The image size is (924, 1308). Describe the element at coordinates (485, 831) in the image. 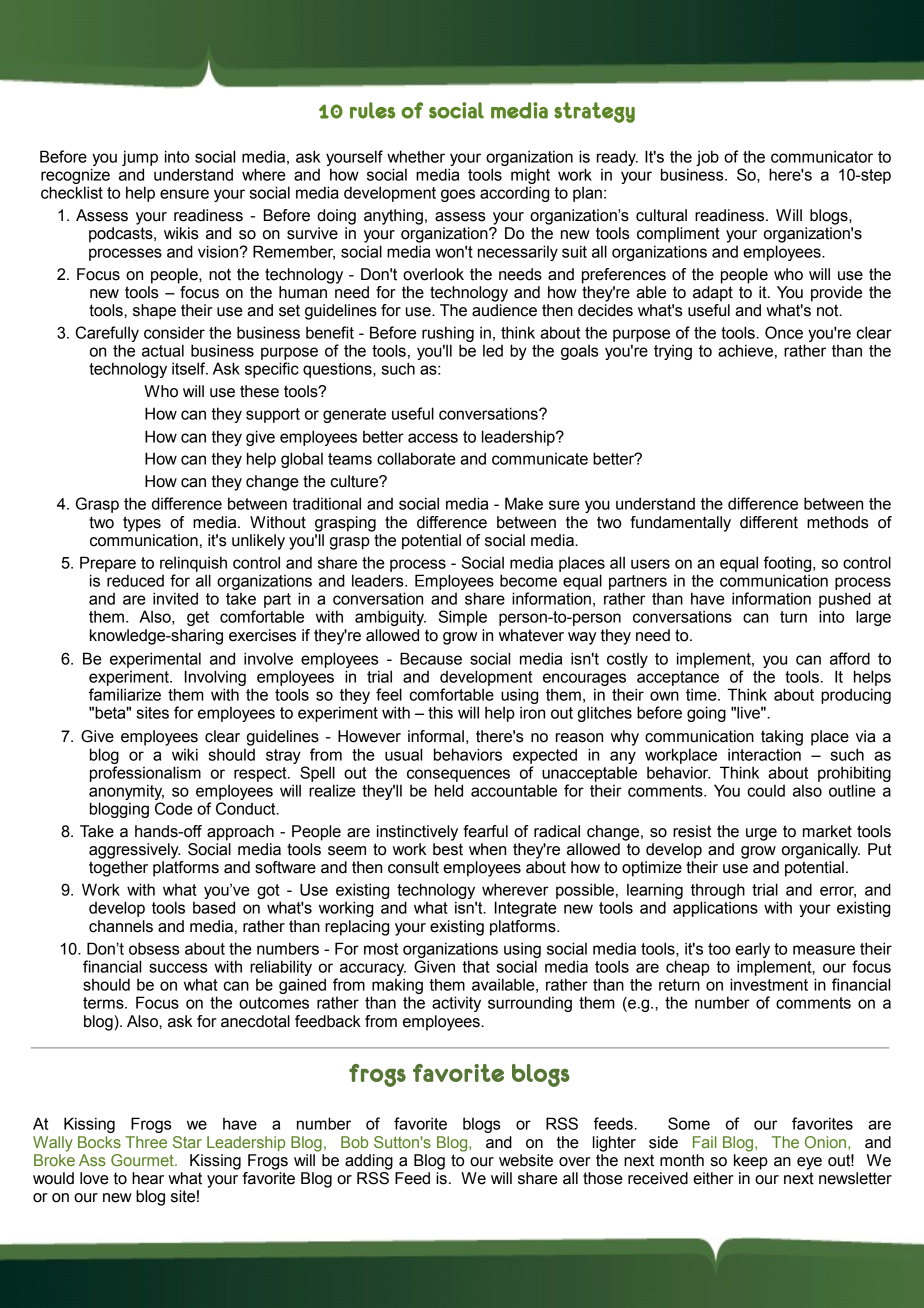

I see `fearful` at that location.
